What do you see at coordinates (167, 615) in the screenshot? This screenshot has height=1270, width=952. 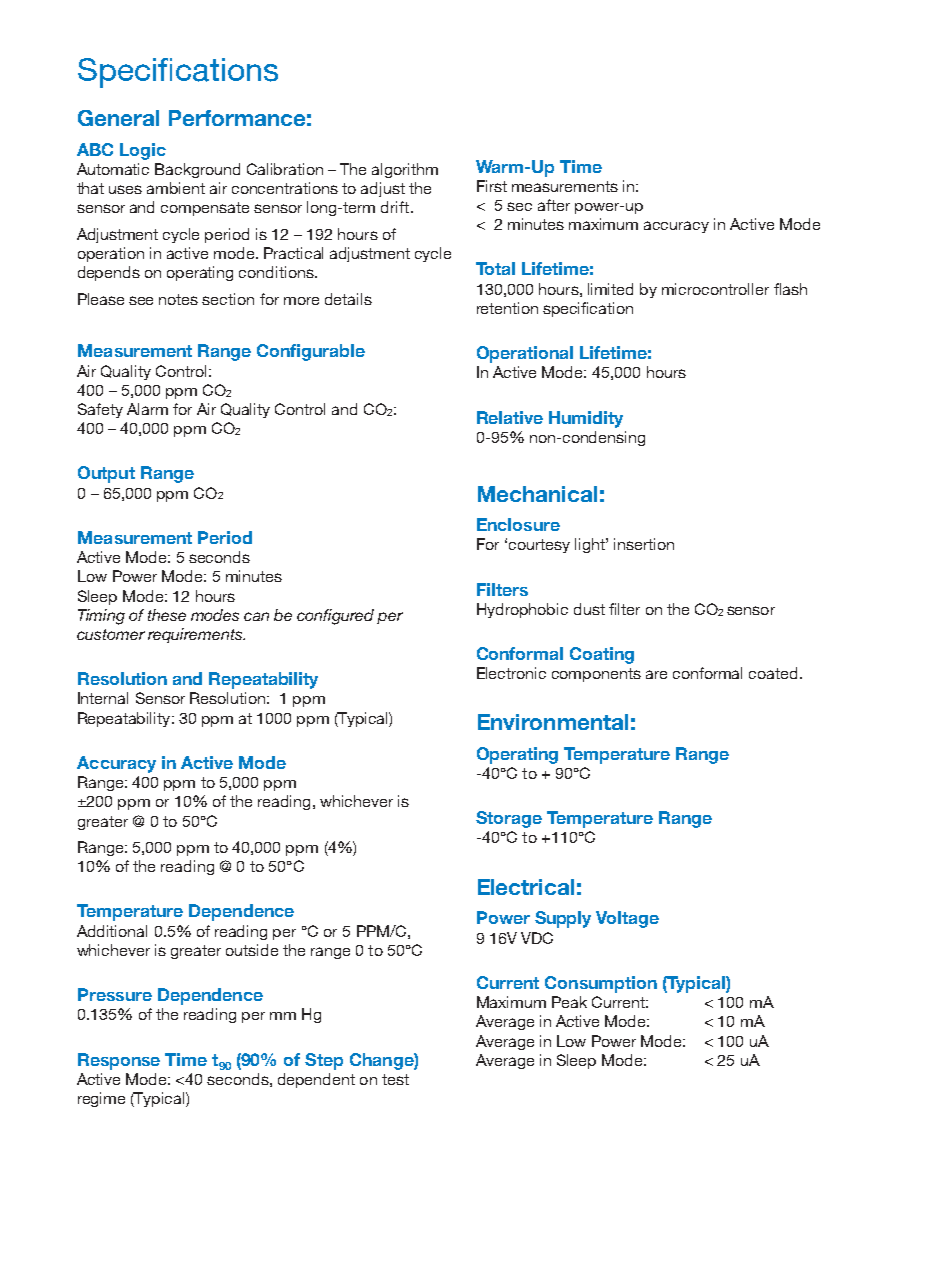 I see `these` at bounding box center [167, 615].
